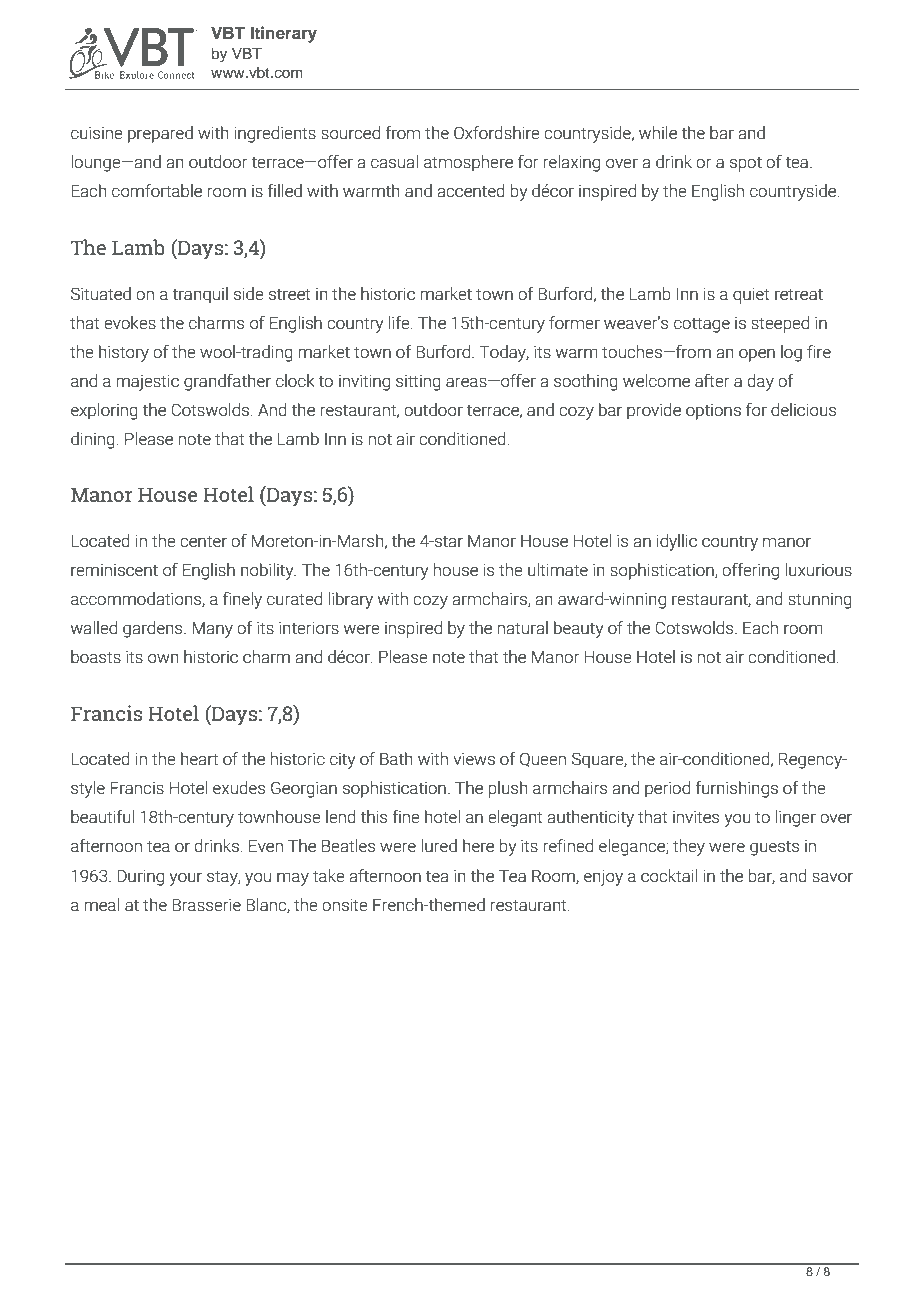  Describe the element at coordinates (751, 295) in the screenshot. I see `quiet` at that location.
